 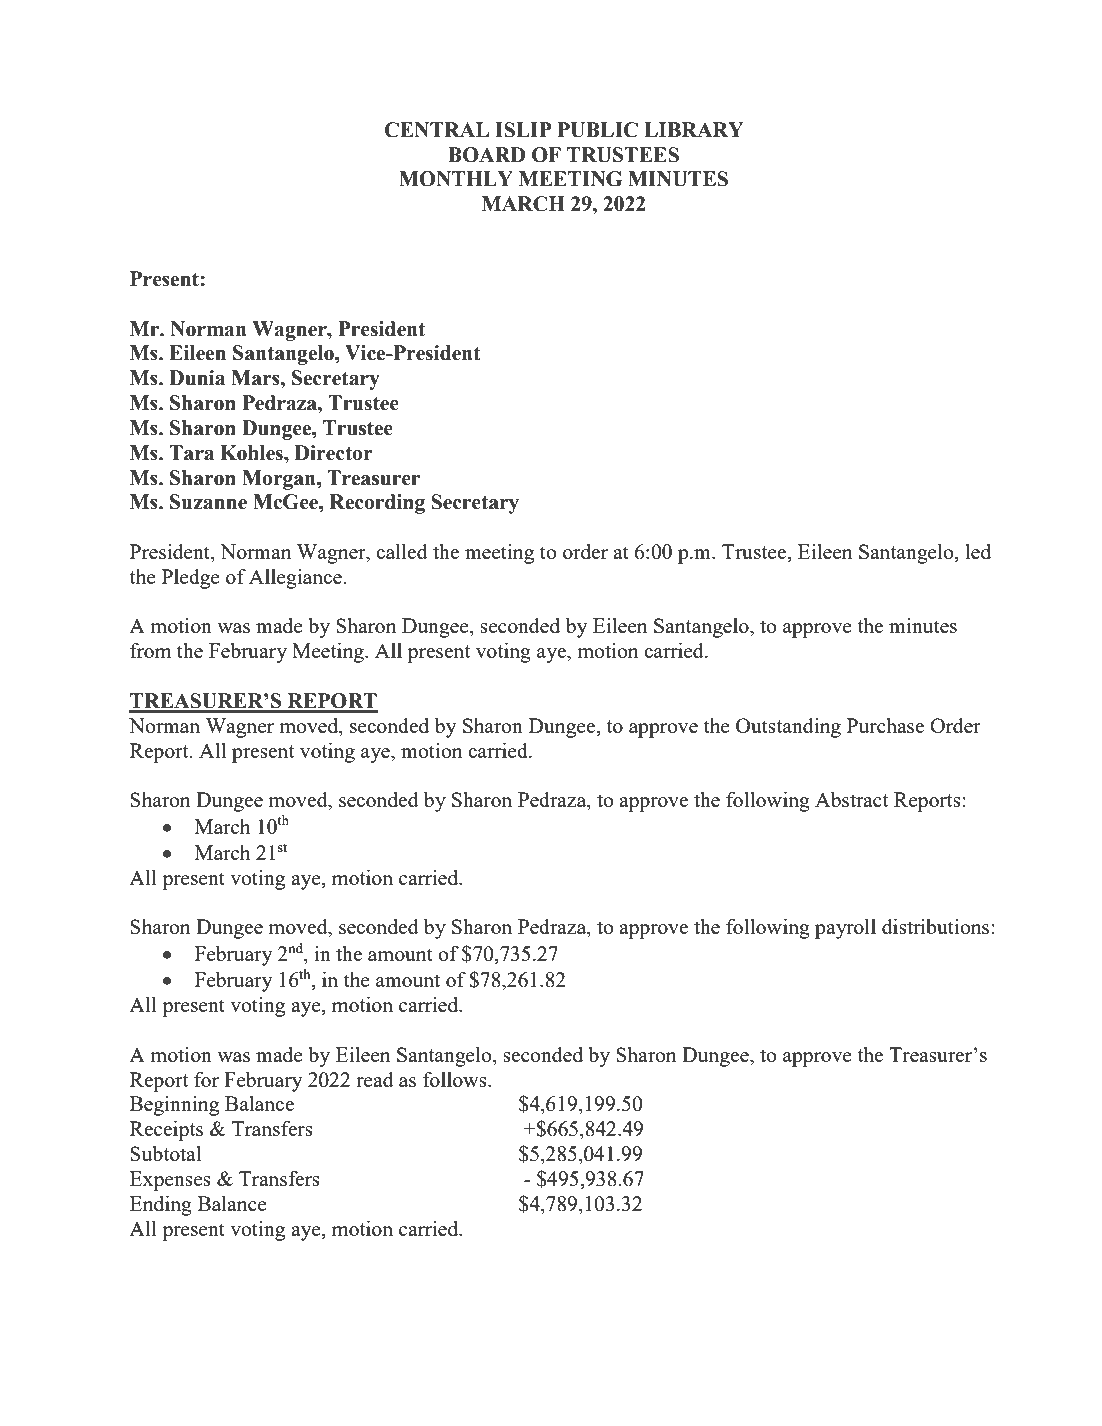 I want to click on ISLIP, so click(x=523, y=130).
